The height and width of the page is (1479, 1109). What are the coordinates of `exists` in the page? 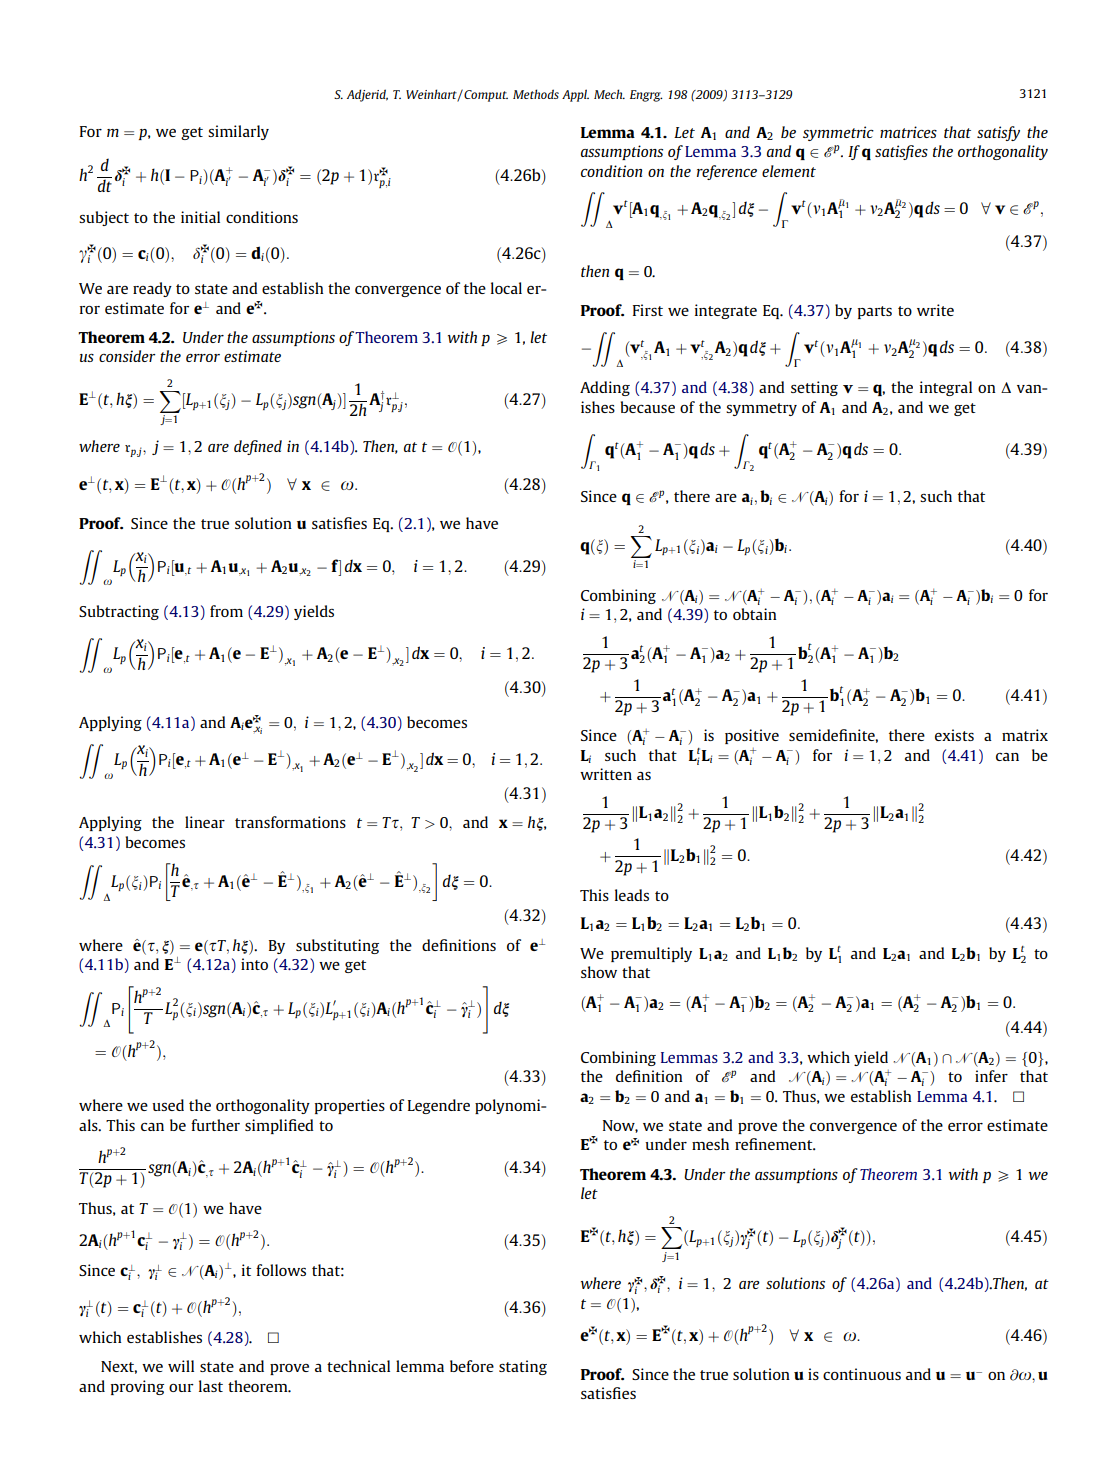 It's located at (954, 735).
